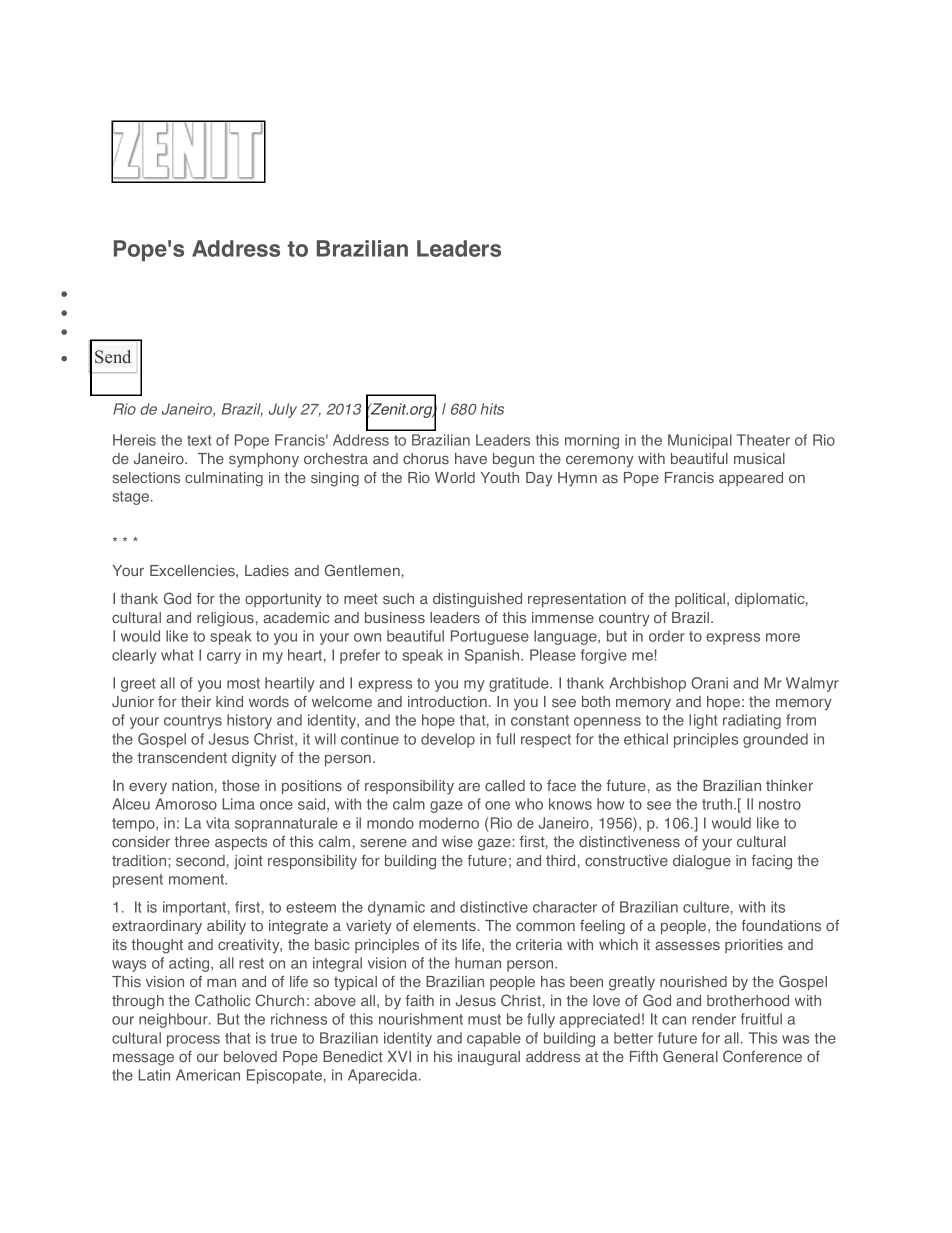 This screenshot has width=952, height=1233. Describe the element at coordinates (700, 441) in the screenshot. I see `Municipal` at that location.
